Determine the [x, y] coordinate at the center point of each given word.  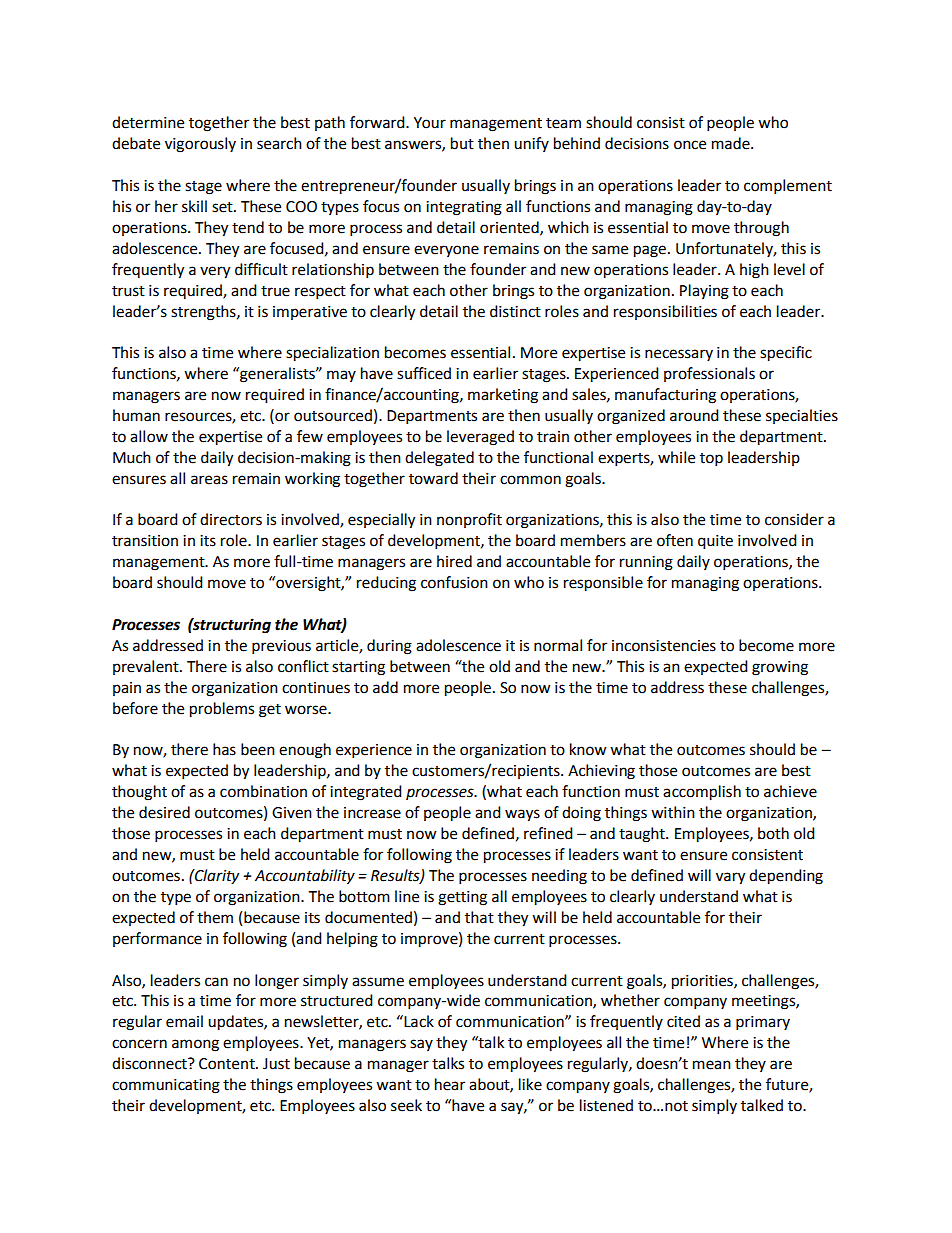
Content [228, 1064]
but [462, 143]
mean [712, 1065]
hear [450, 1084]
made [732, 143]
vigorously [200, 145]
